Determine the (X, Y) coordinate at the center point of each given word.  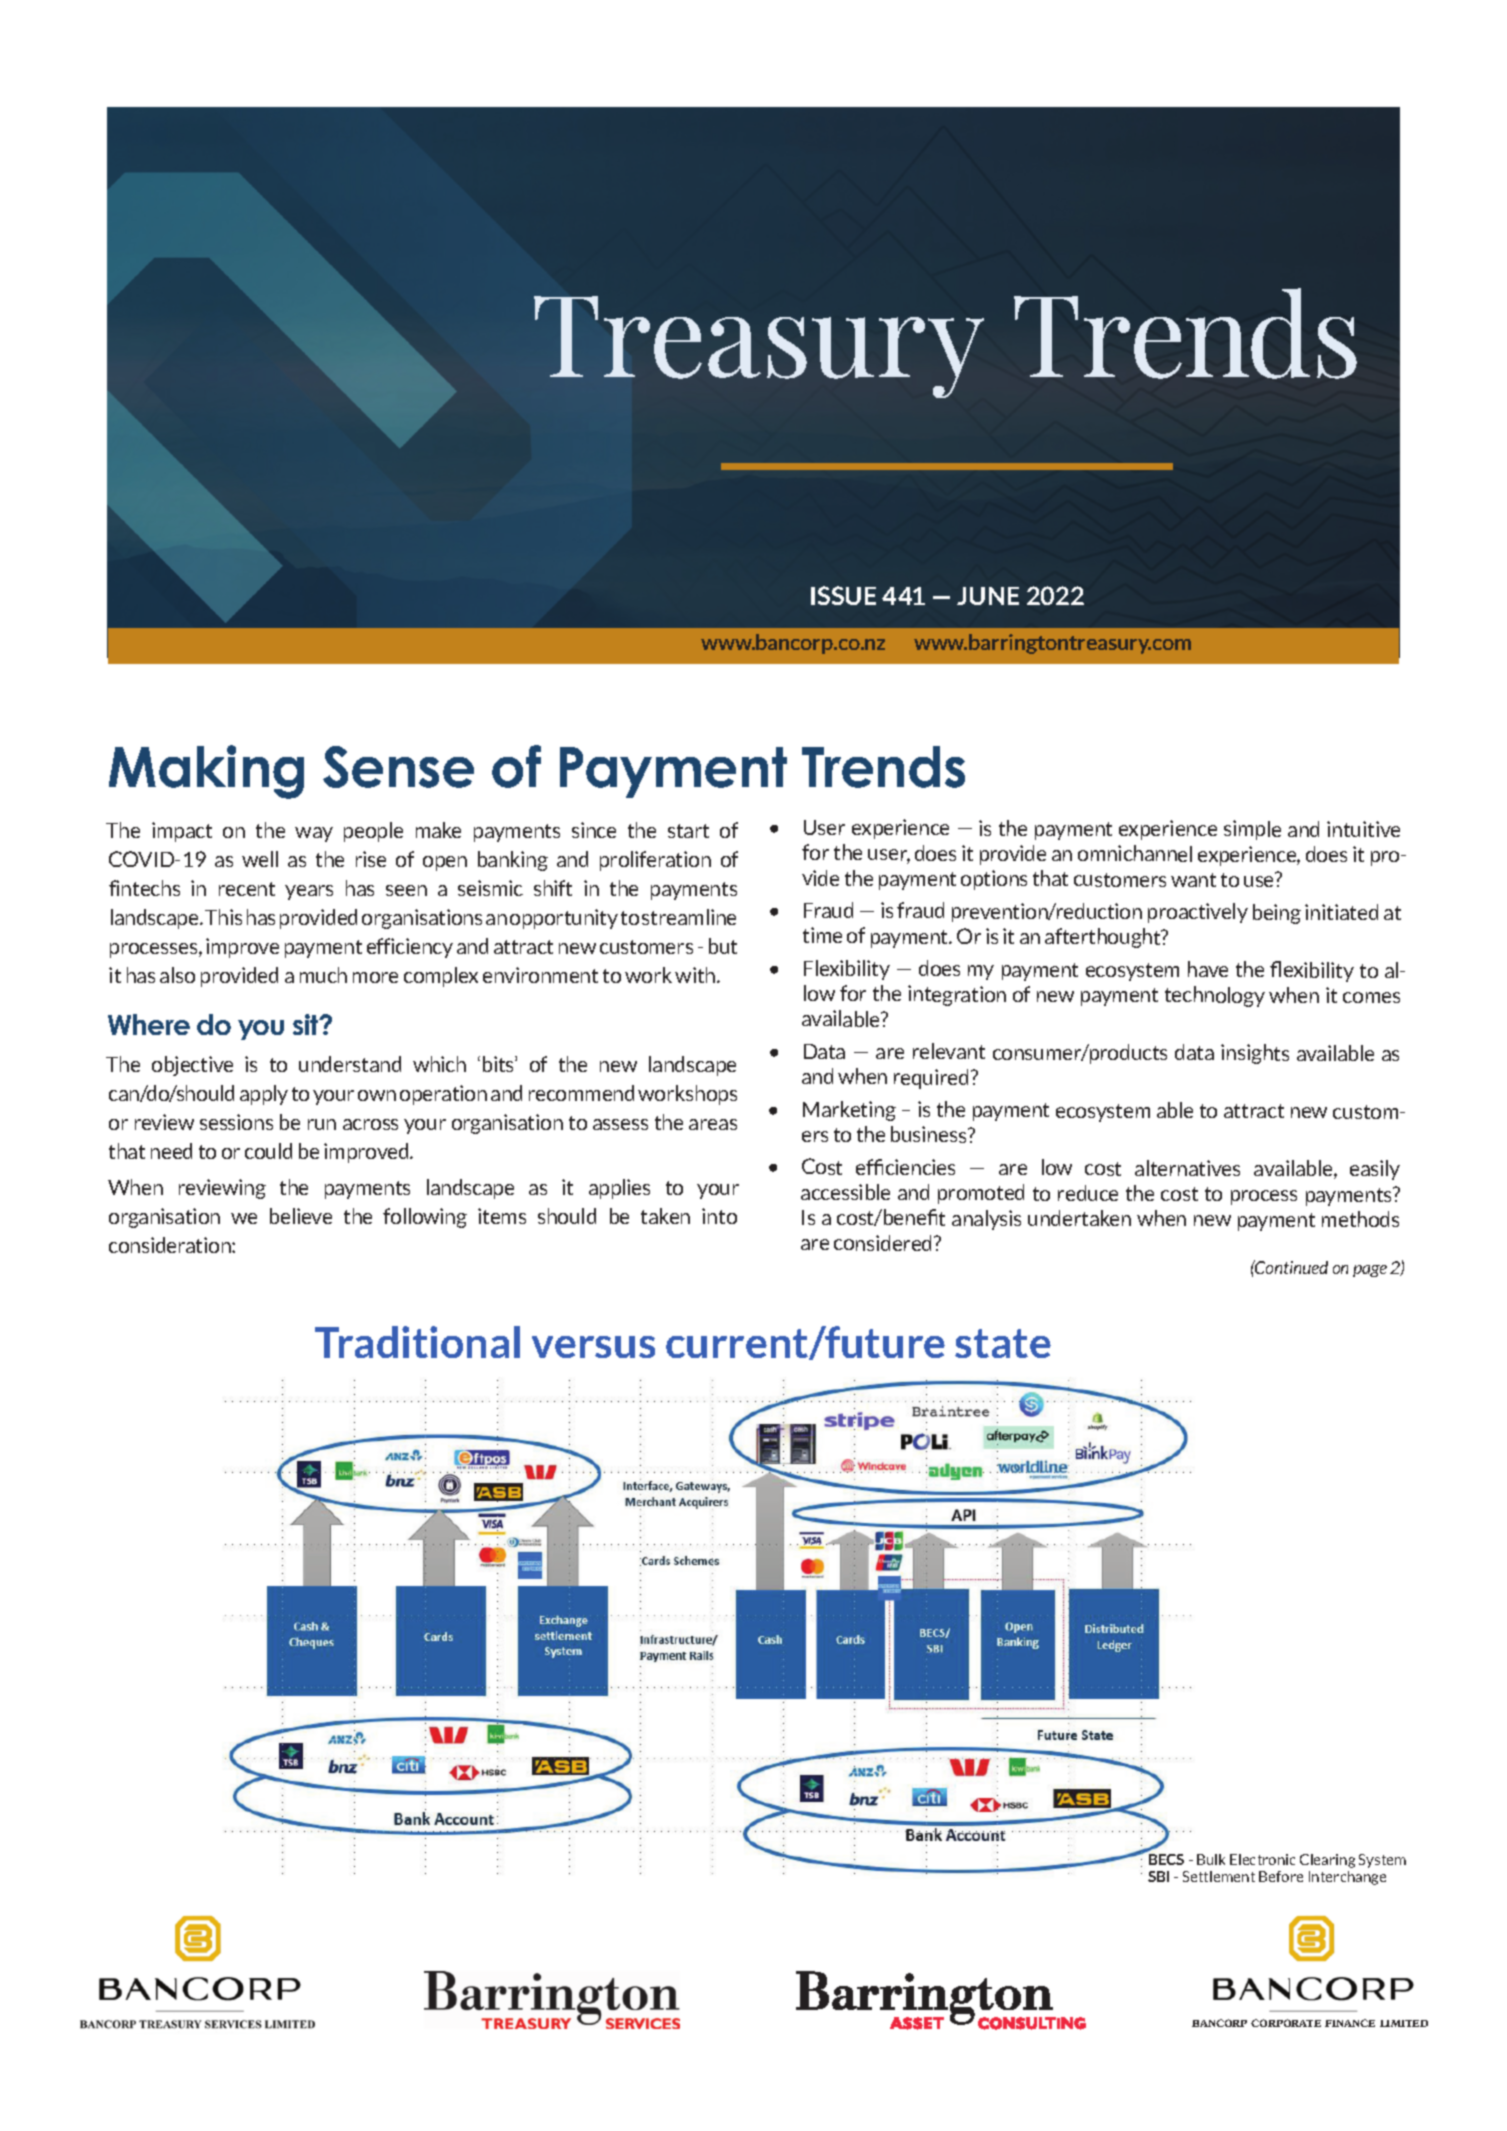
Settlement (1219, 1876)
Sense (398, 767)
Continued (1290, 1267)
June (988, 596)
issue (843, 595)
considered (884, 1243)
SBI (1158, 1876)
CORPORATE (1286, 2023)
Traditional (417, 1342)
